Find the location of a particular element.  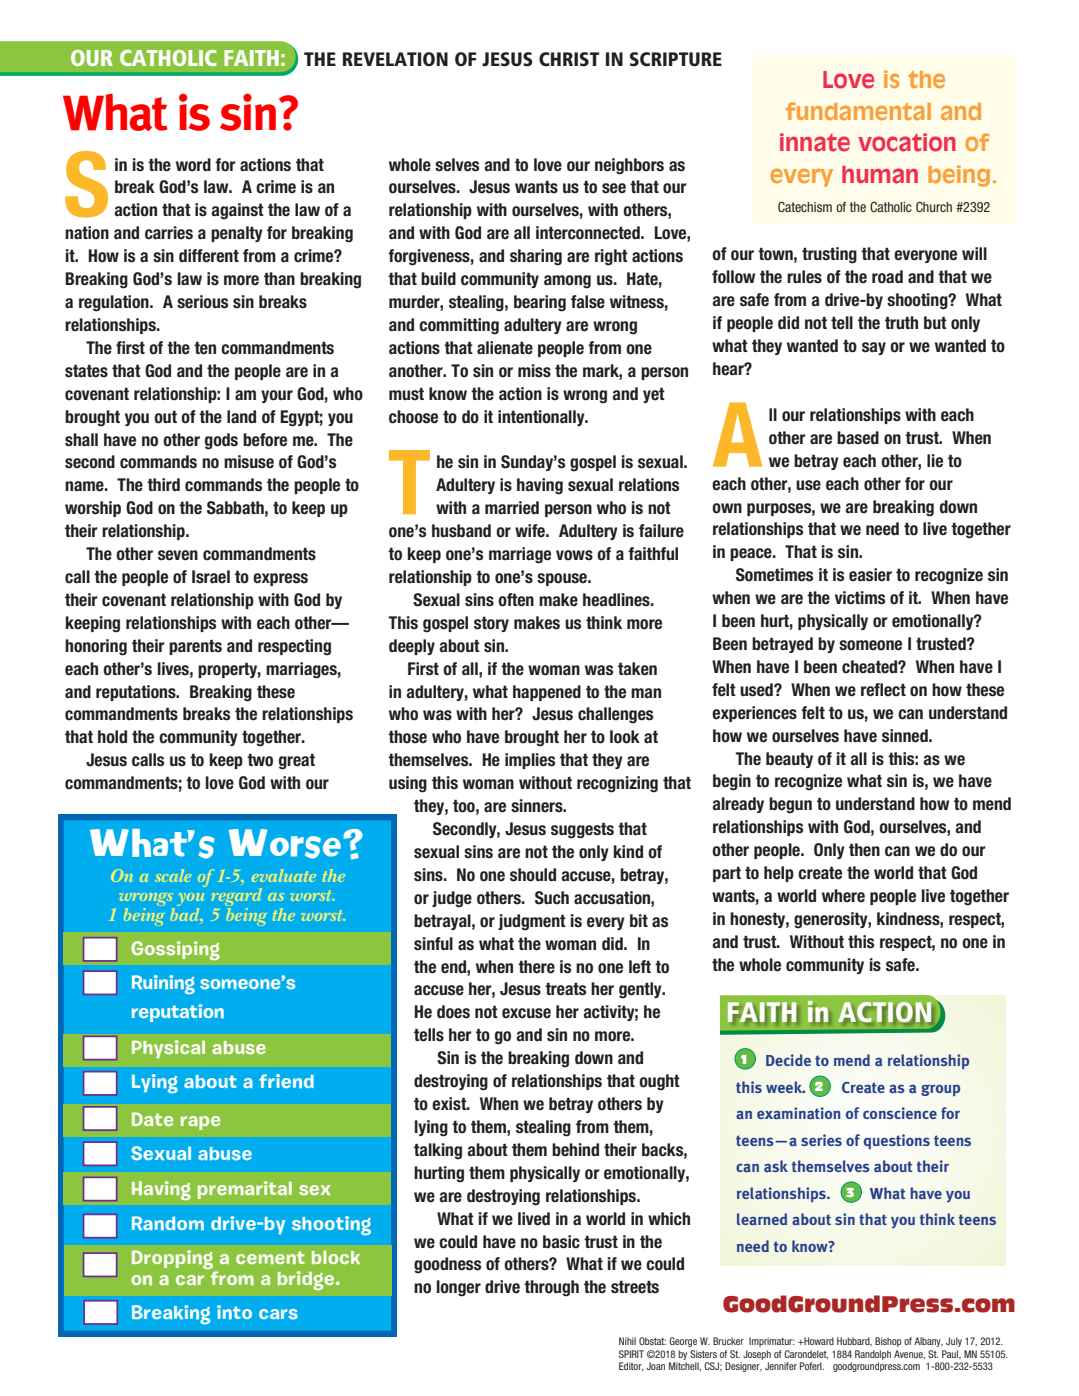

bad is located at coordinates (186, 913).
